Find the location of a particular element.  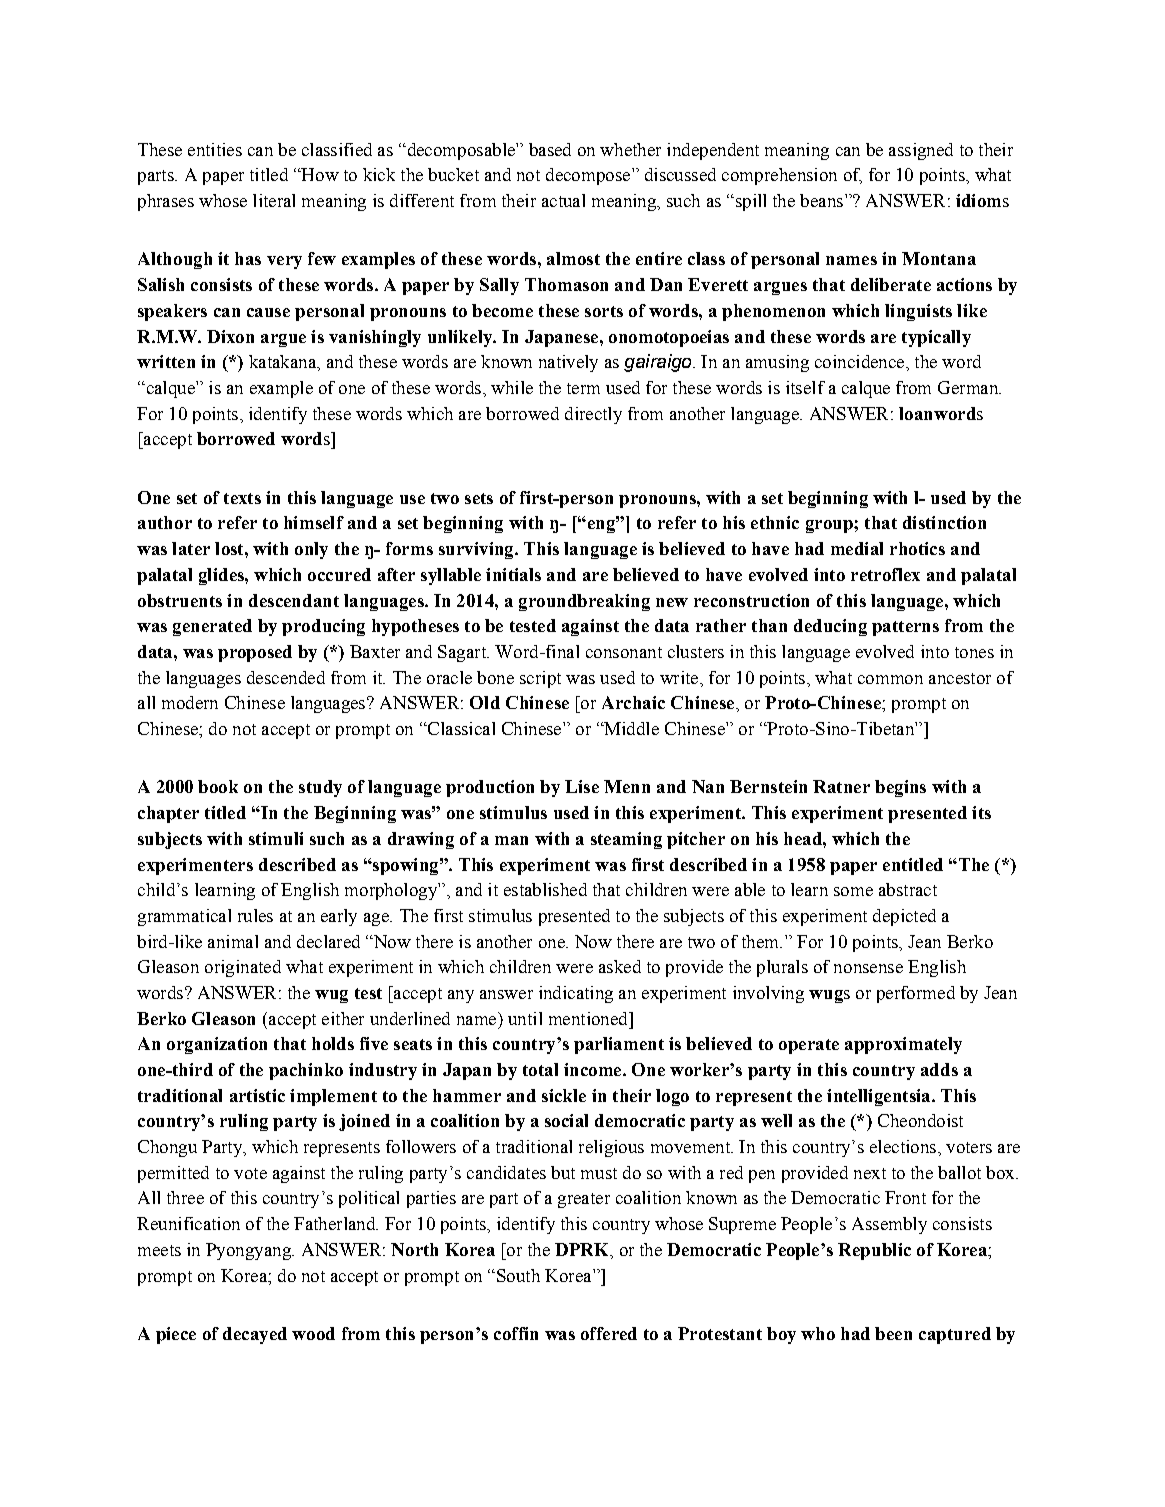

Middle is located at coordinates (630, 728).
